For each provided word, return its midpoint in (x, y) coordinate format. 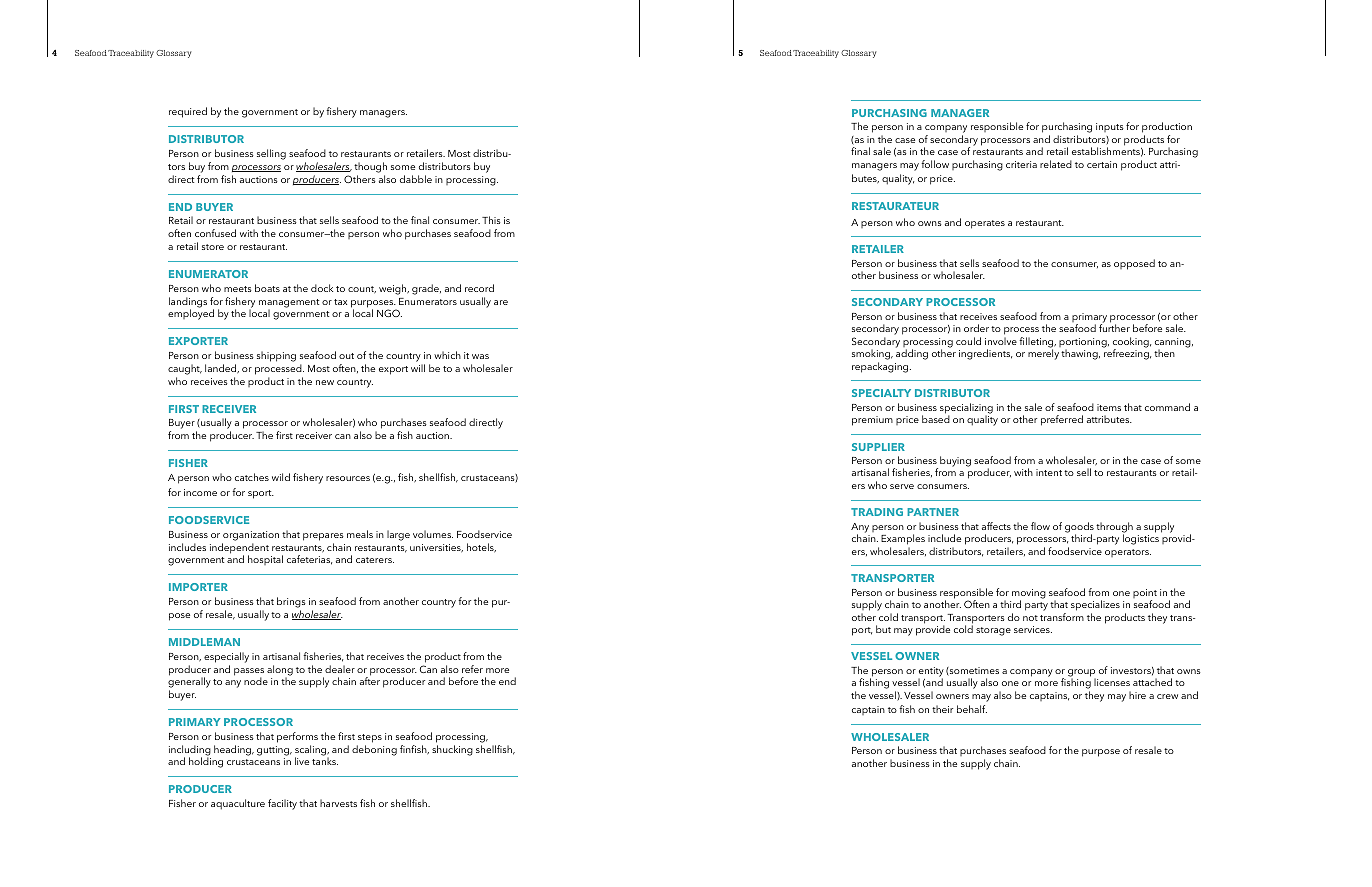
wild (281, 477)
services (1033, 629)
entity (931, 673)
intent (1049, 472)
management (289, 304)
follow (935, 164)
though (370, 167)
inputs (1110, 127)
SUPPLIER (878, 447)
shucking (452, 750)
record (479, 288)
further (1114, 328)
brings (291, 604)
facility (282, 804)
